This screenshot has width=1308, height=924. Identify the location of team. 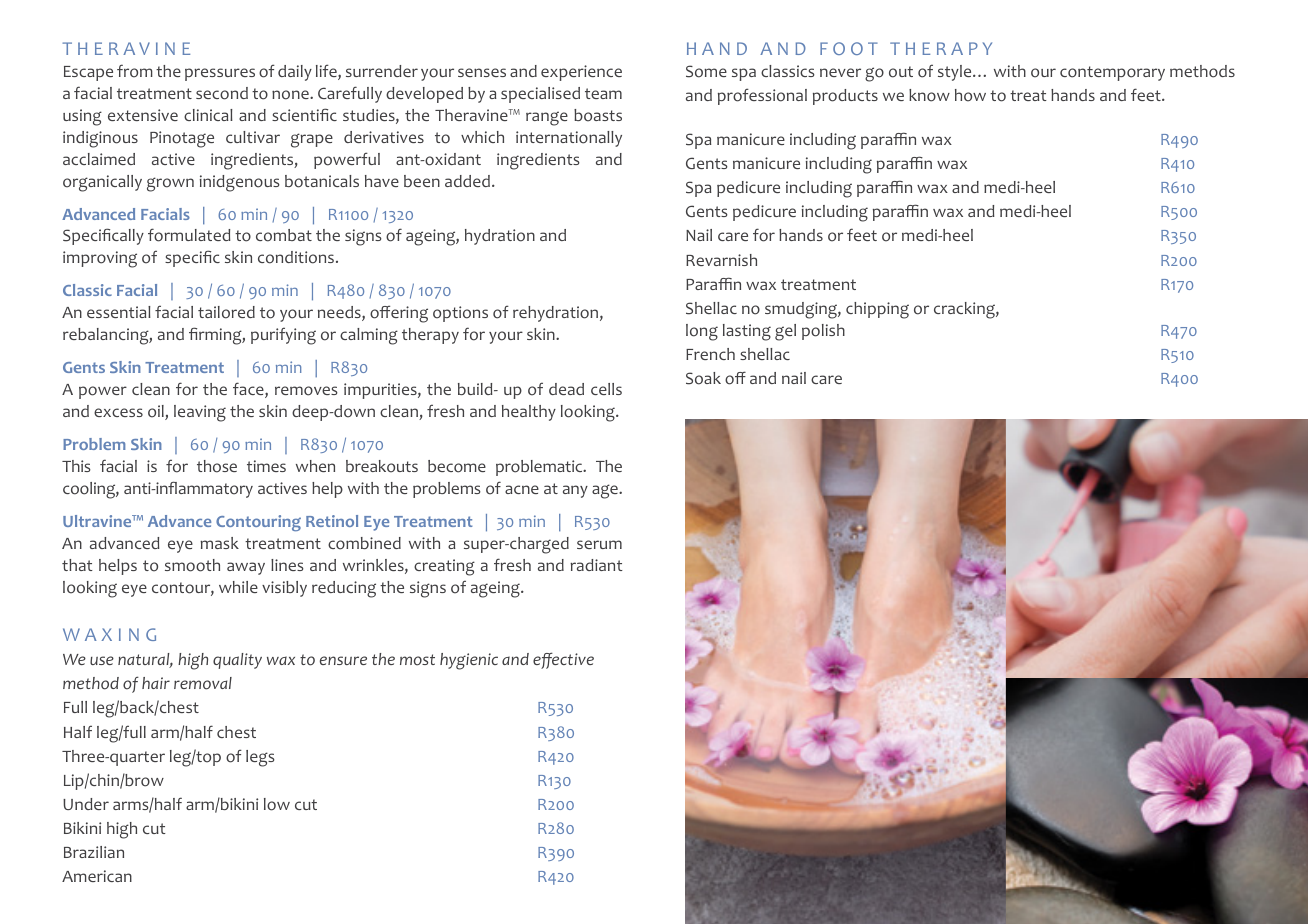
(603, 93).
